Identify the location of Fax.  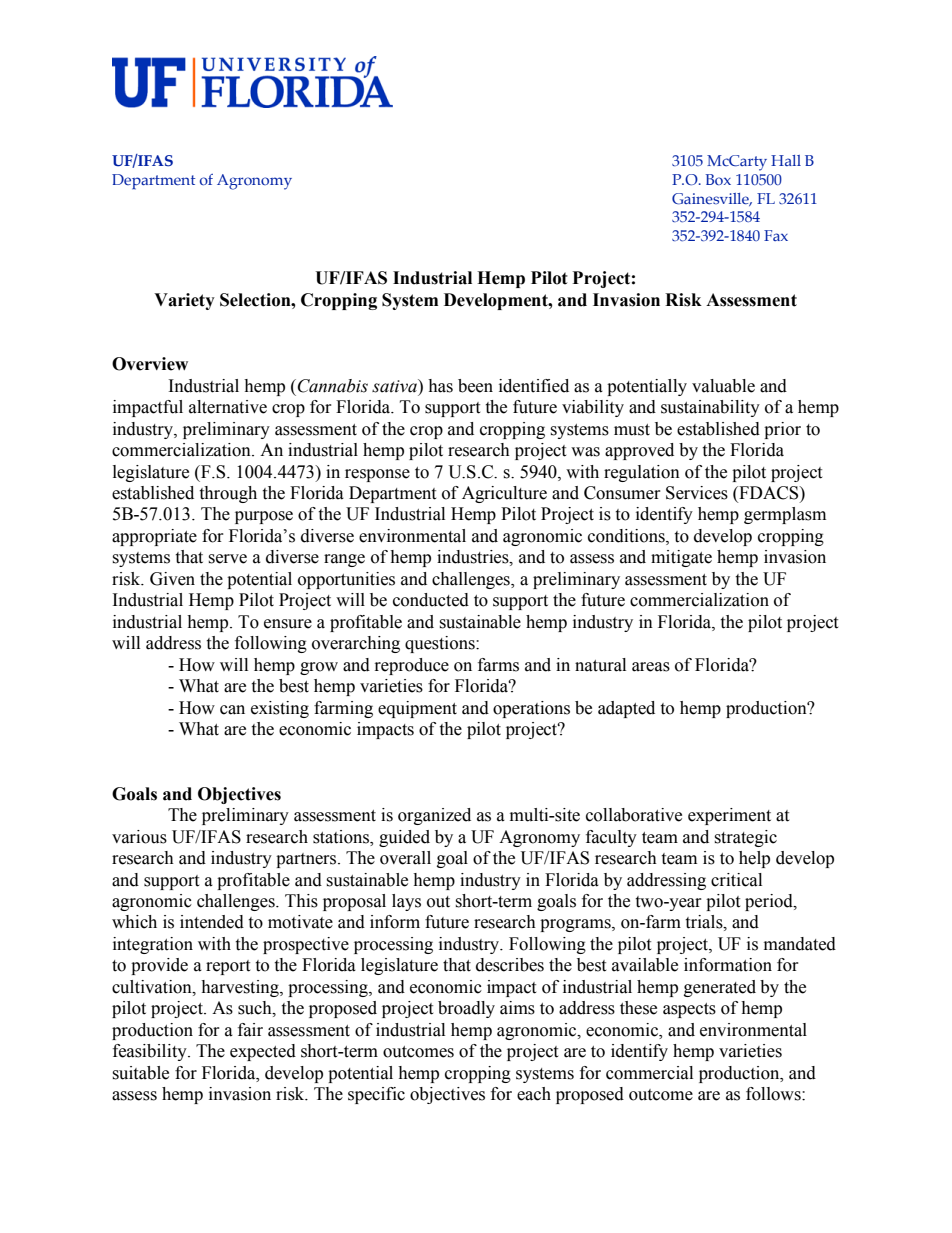
(776, 235).
